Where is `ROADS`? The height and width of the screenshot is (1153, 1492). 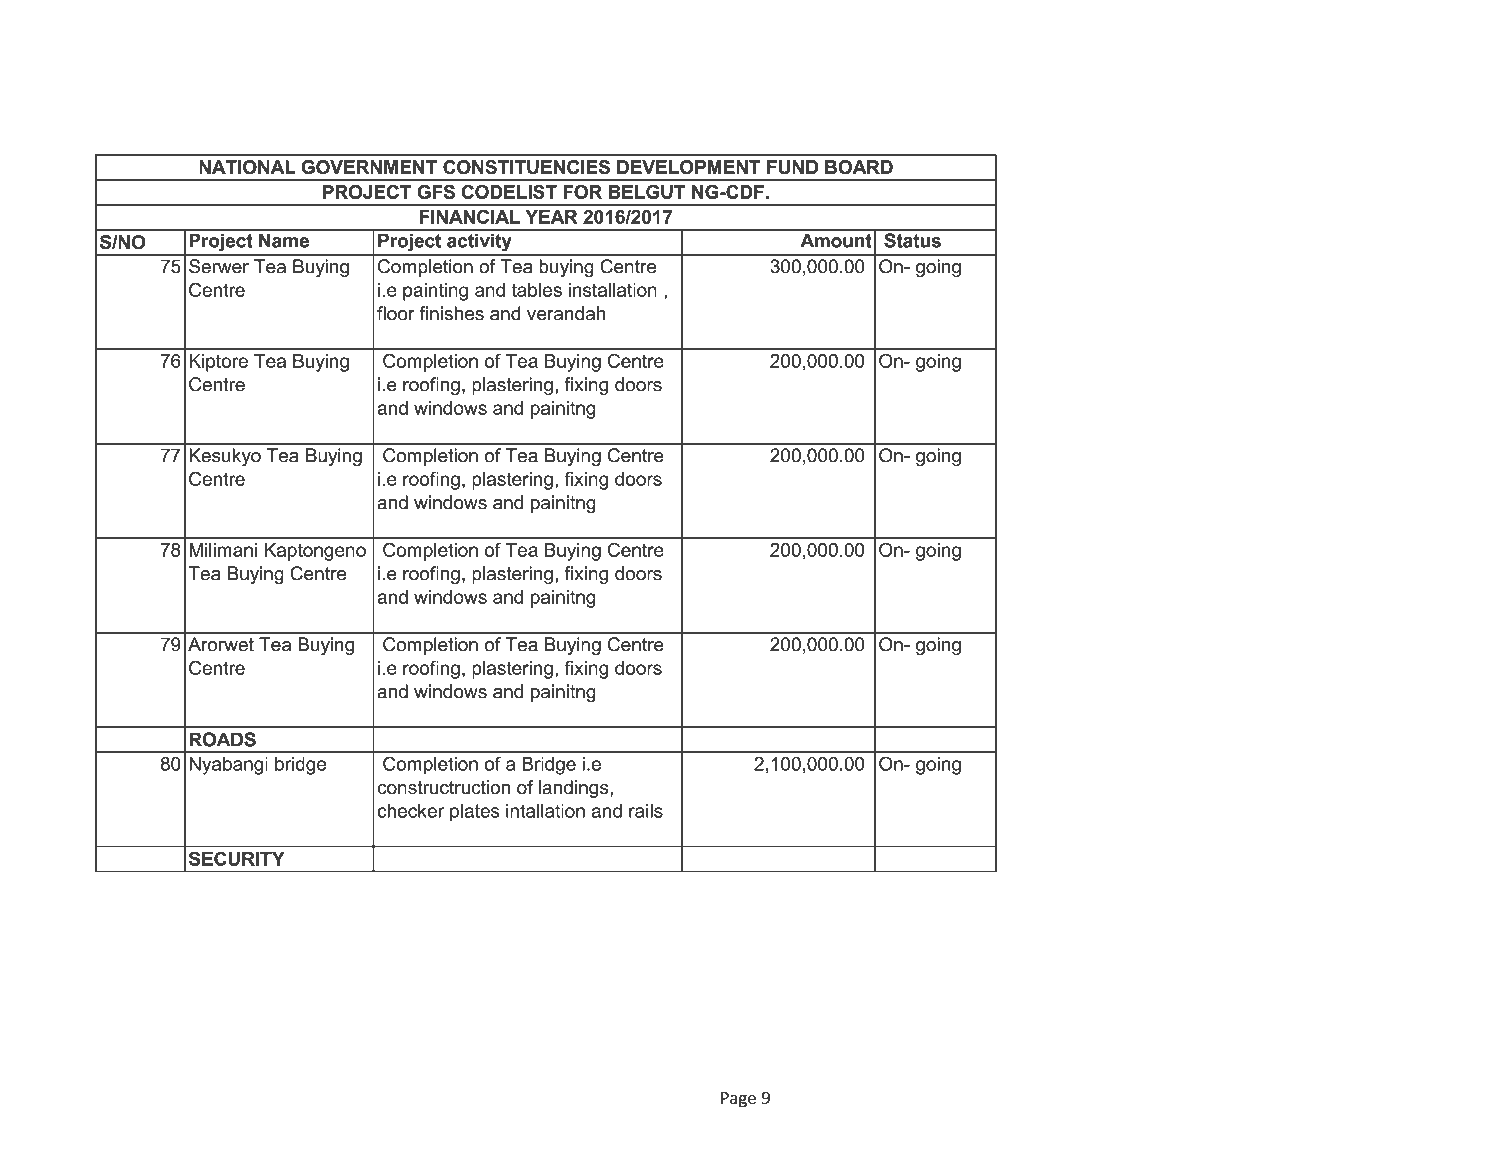 ROADS is located at coordinates (222, 739).
